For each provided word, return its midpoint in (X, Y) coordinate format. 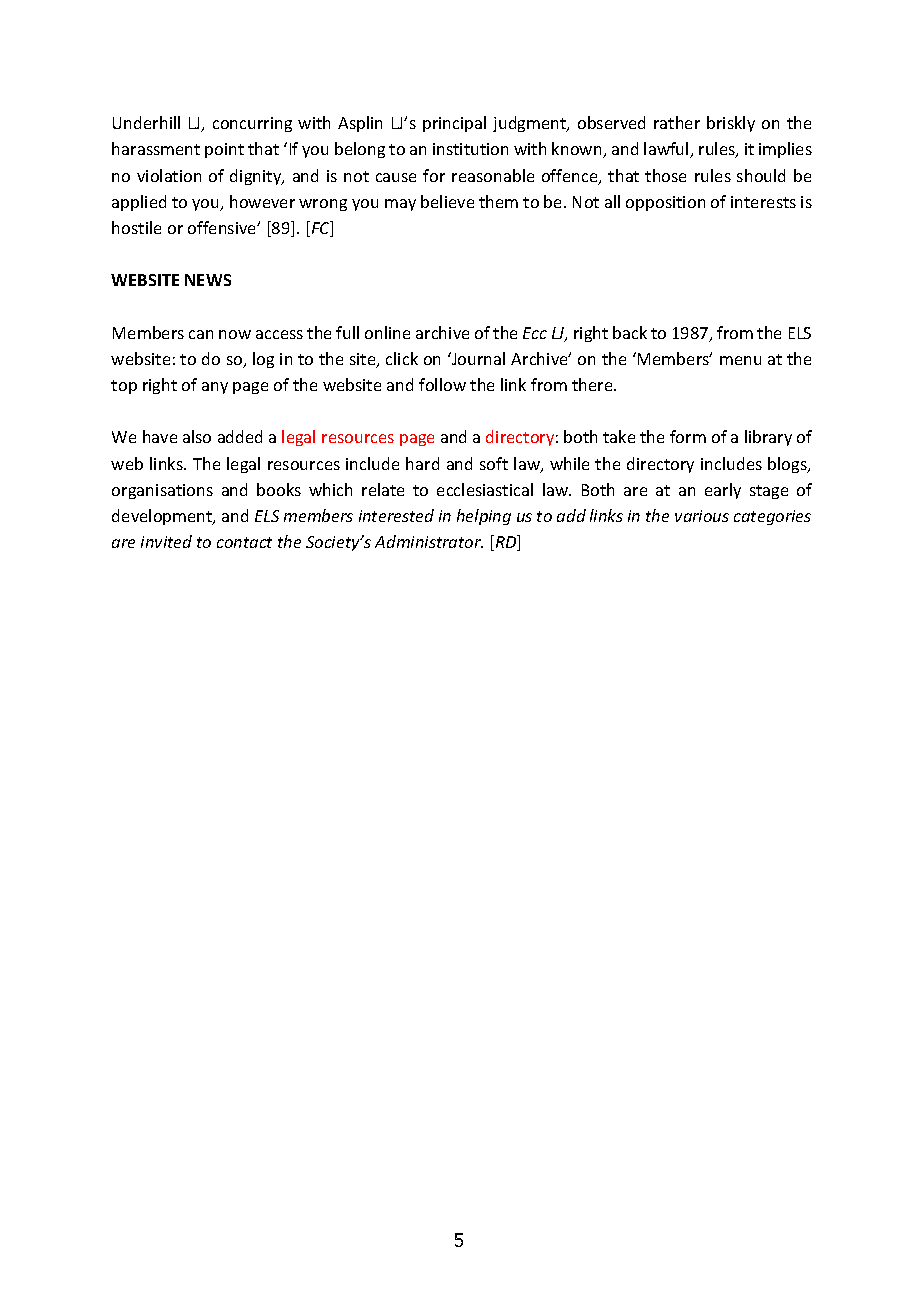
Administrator (429, 541)
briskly (731, 124)
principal (454, 124)
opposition (665, 203)
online (387, 332)
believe (447, 201)
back (630, 332)
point (224, 150)
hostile (136, 227)
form (688, 436)
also (197, 436)
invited (166, 541)
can (201, 334)
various (702, 516)
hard (422, 463)
